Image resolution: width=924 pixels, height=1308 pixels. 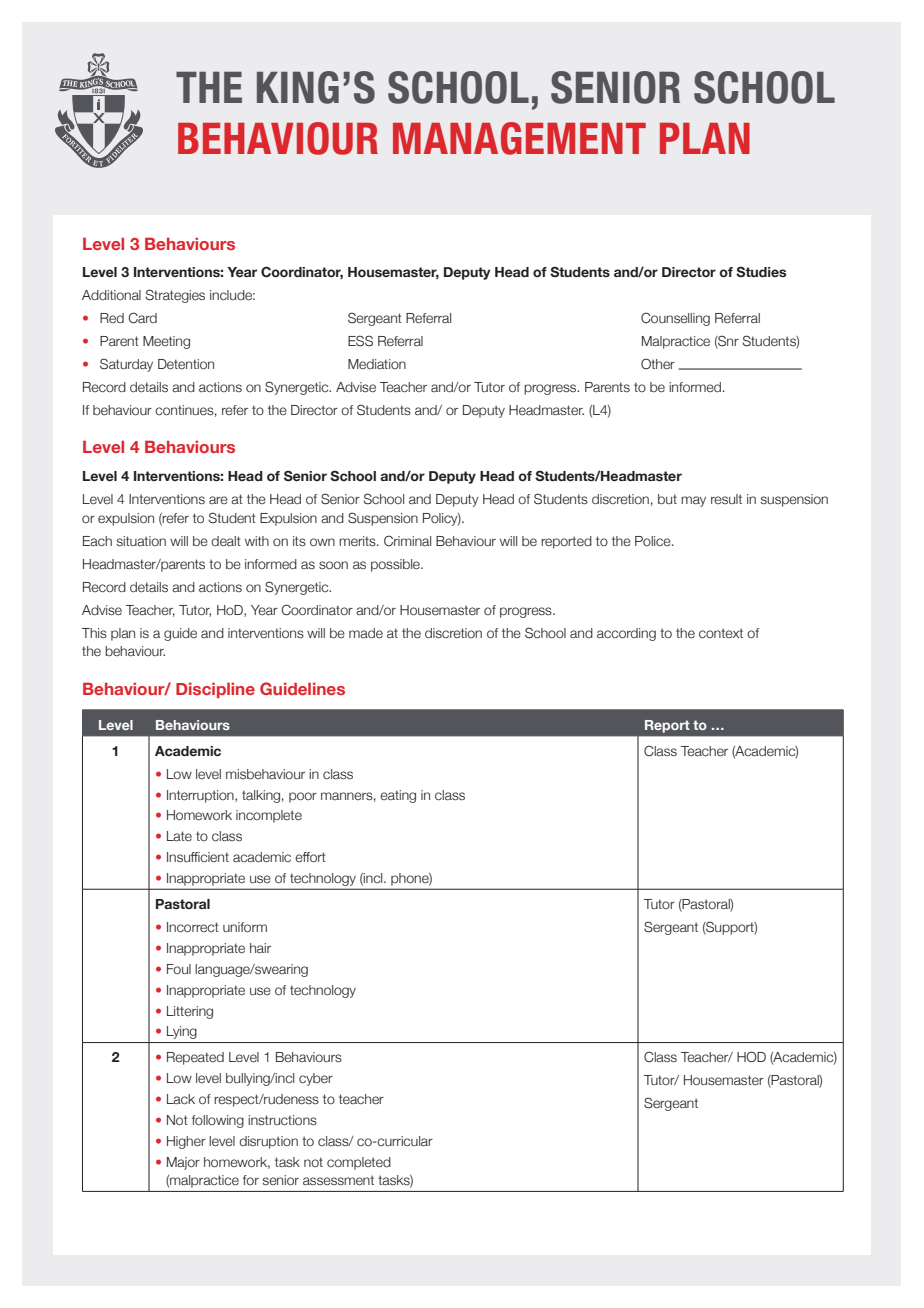 I want to click on made, so click(x=366, y=633).
